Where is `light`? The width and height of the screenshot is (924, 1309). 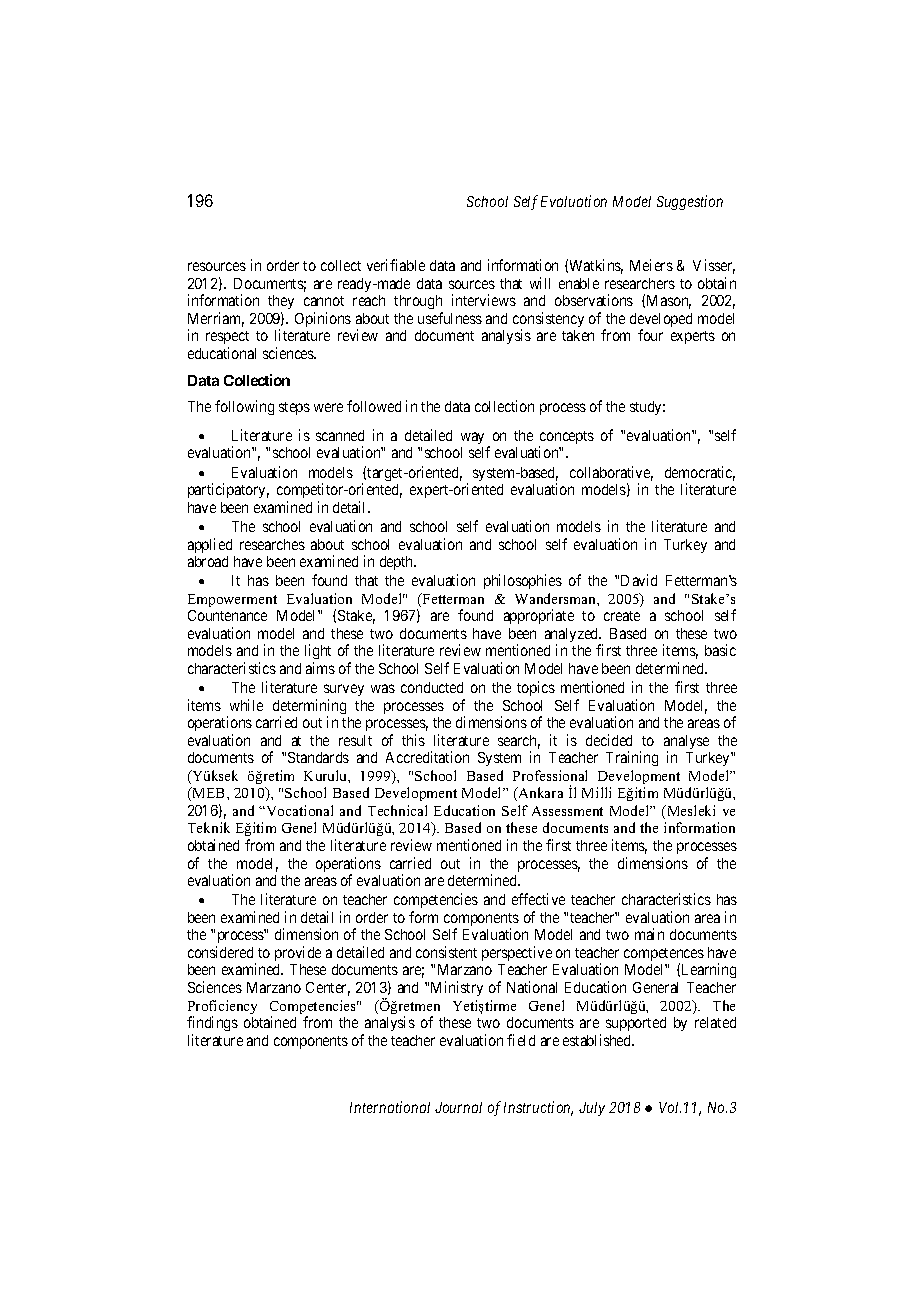 light is located at coordinates (318, 653).
